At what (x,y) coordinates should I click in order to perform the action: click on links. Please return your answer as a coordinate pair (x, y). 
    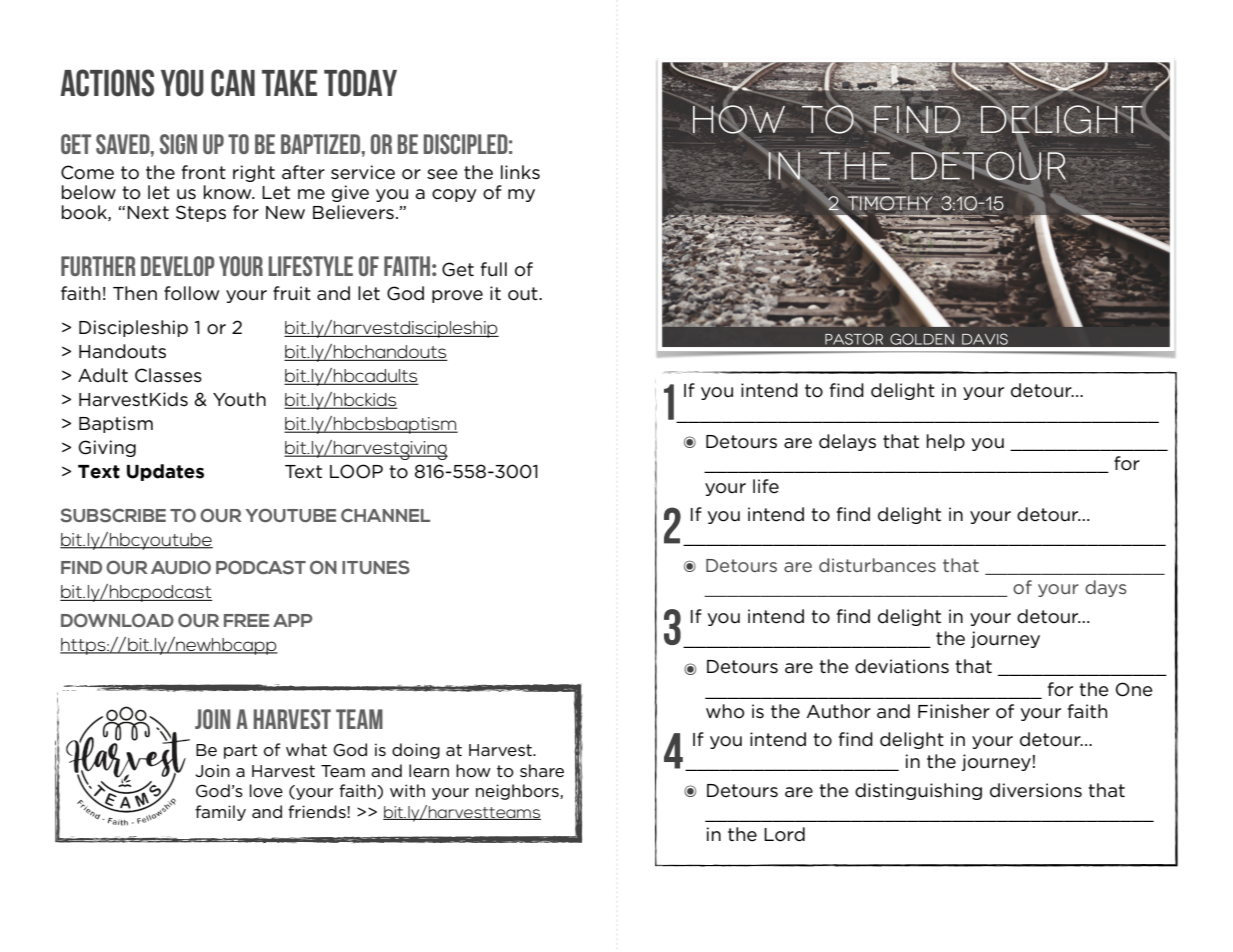
    Looking at the image, I should click on (520, 172).
